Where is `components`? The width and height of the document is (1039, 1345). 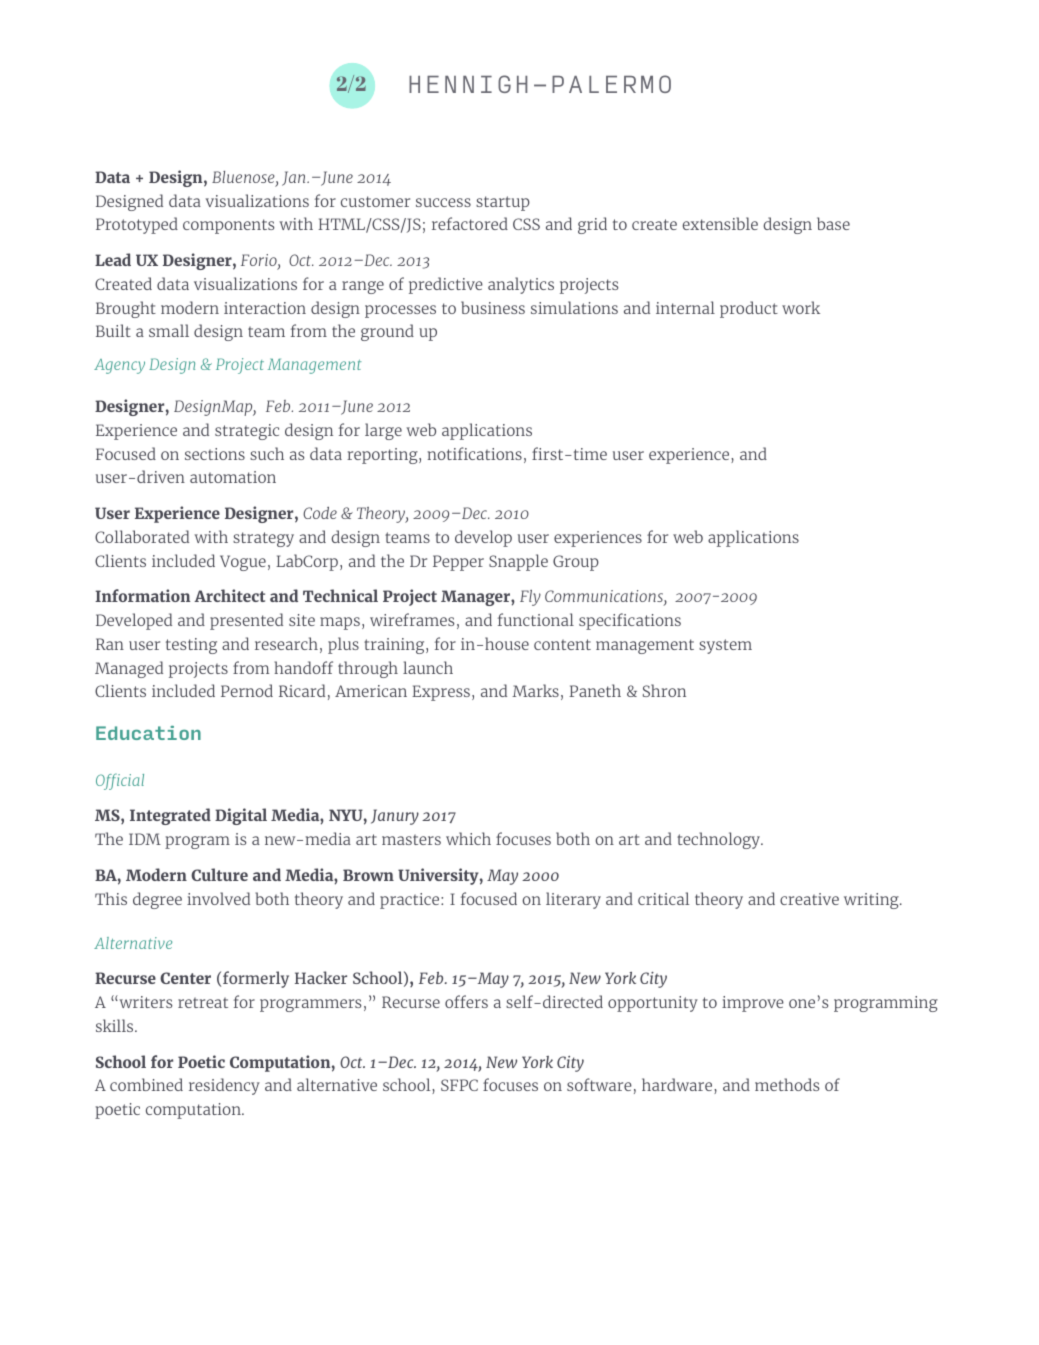 components is located at coordinates (228, 226).
